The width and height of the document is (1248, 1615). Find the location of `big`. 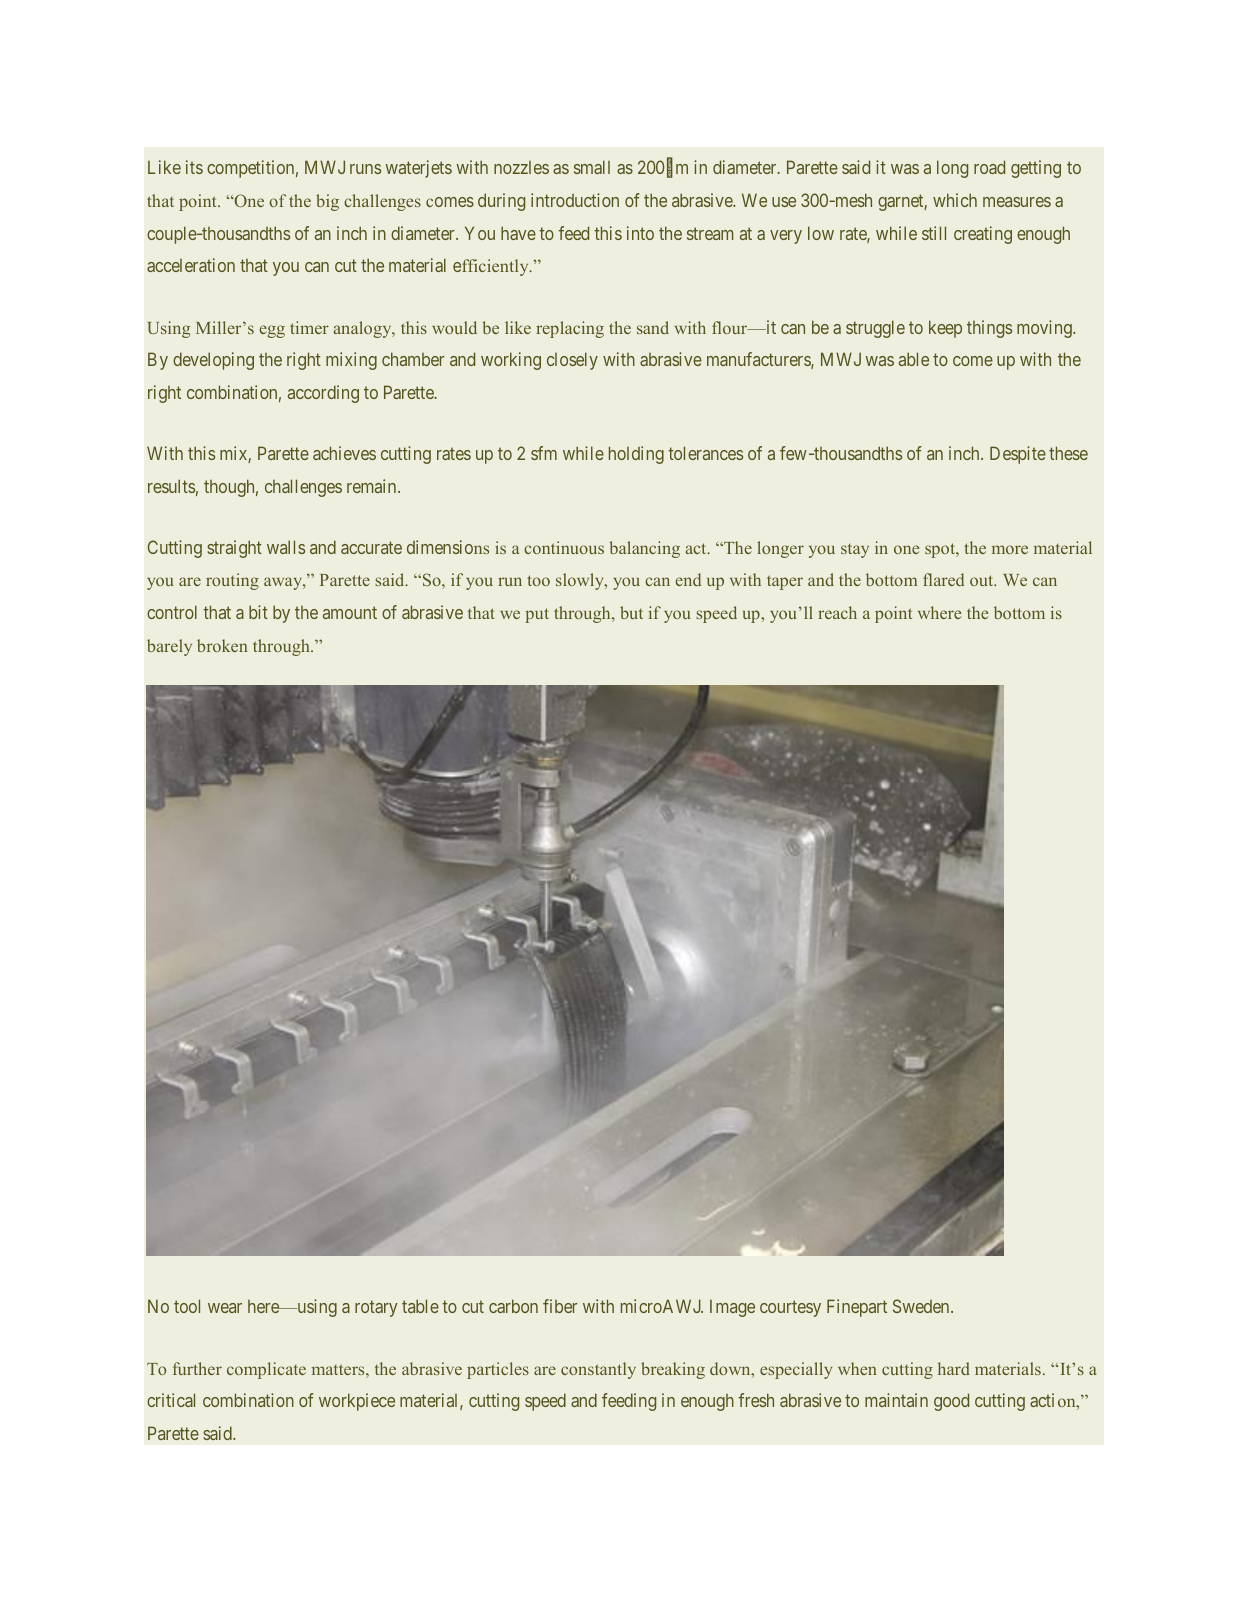

big is located at coordinates (327, 202).
